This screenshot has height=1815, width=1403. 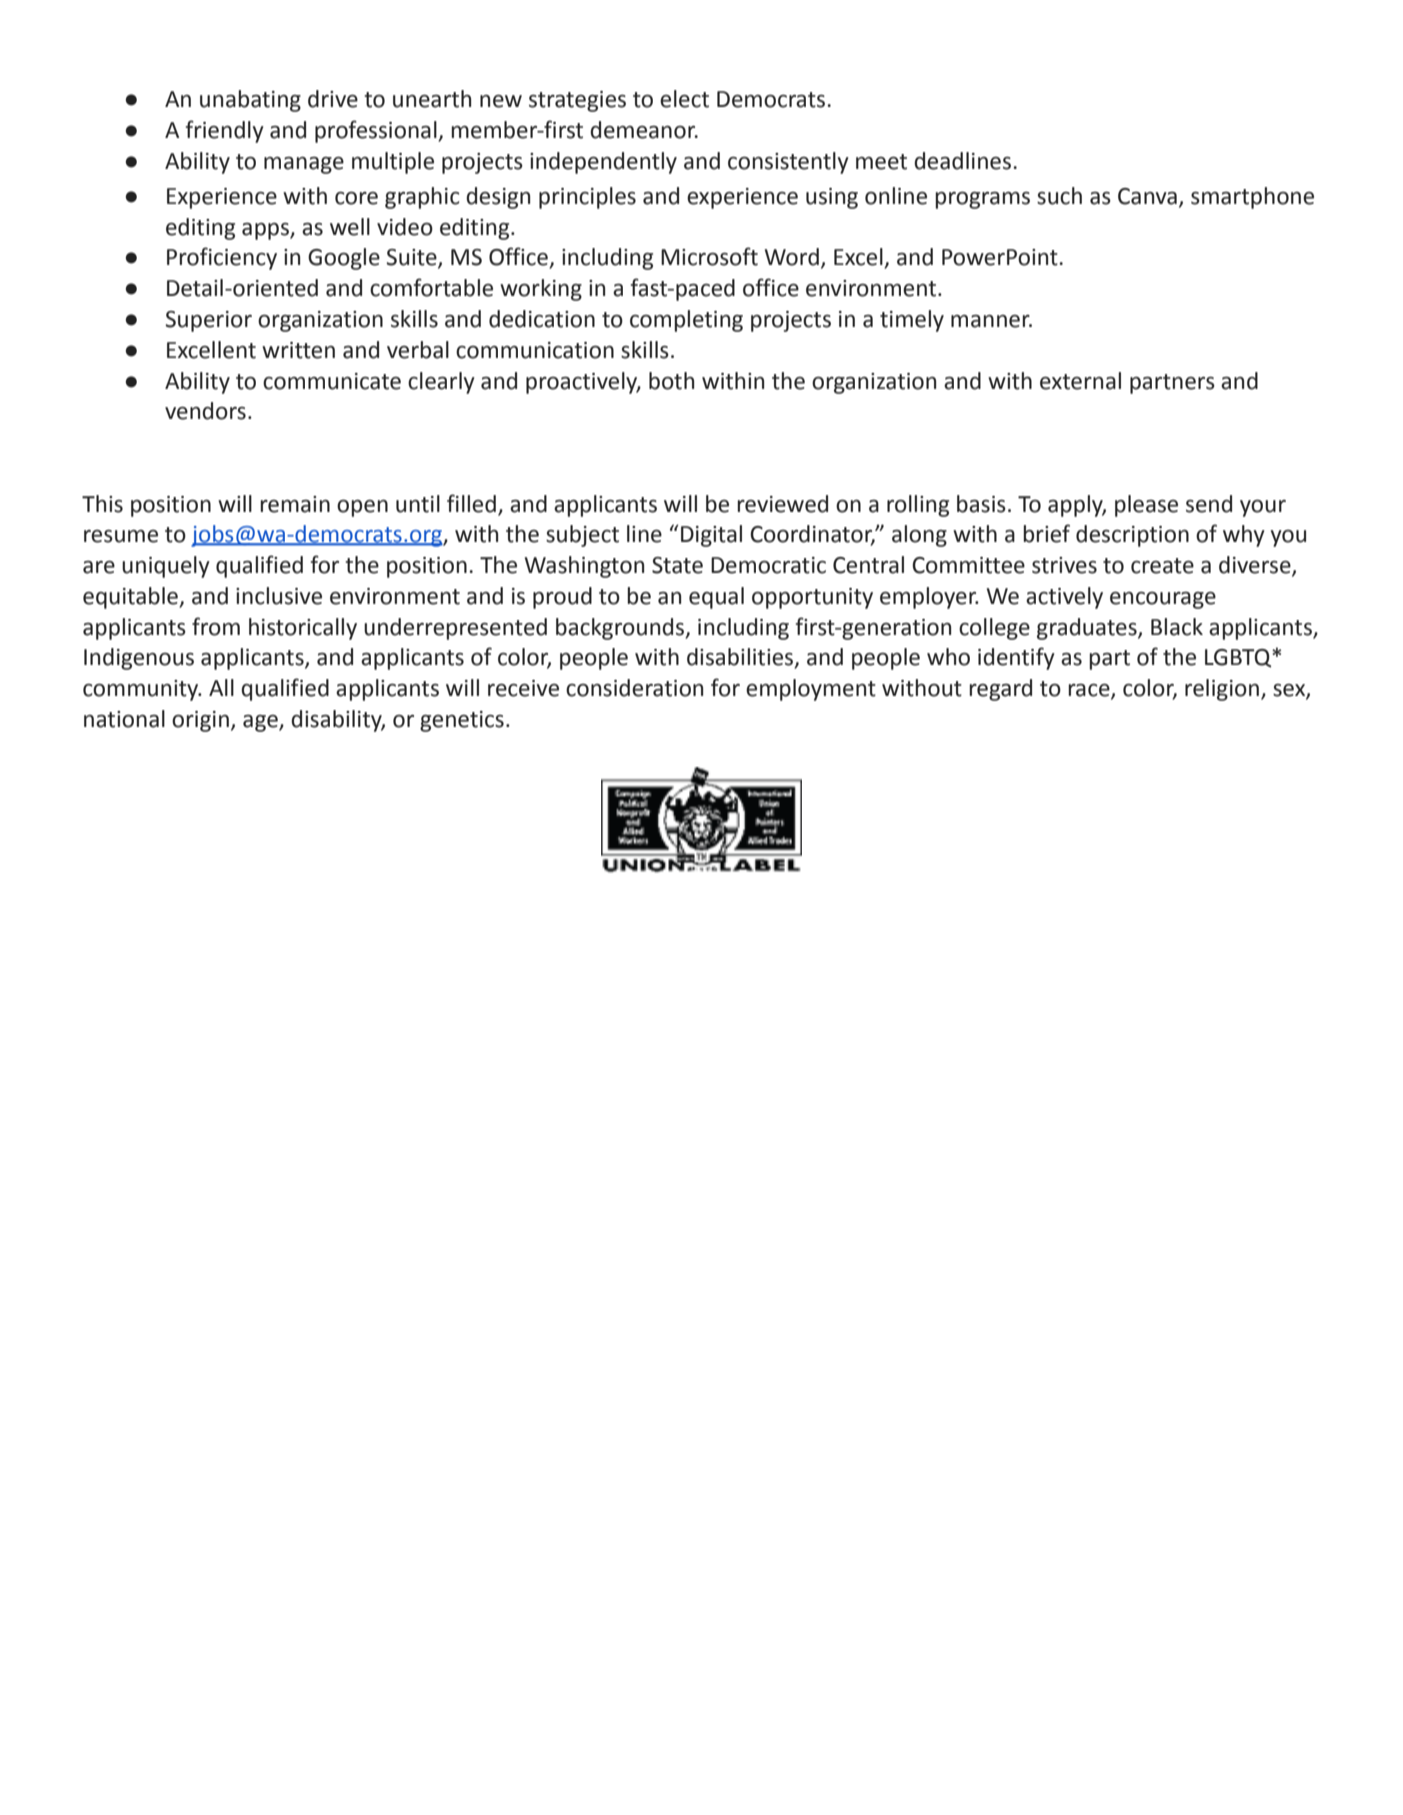 I want to click on demeanor, so click(x=644, y=130).
